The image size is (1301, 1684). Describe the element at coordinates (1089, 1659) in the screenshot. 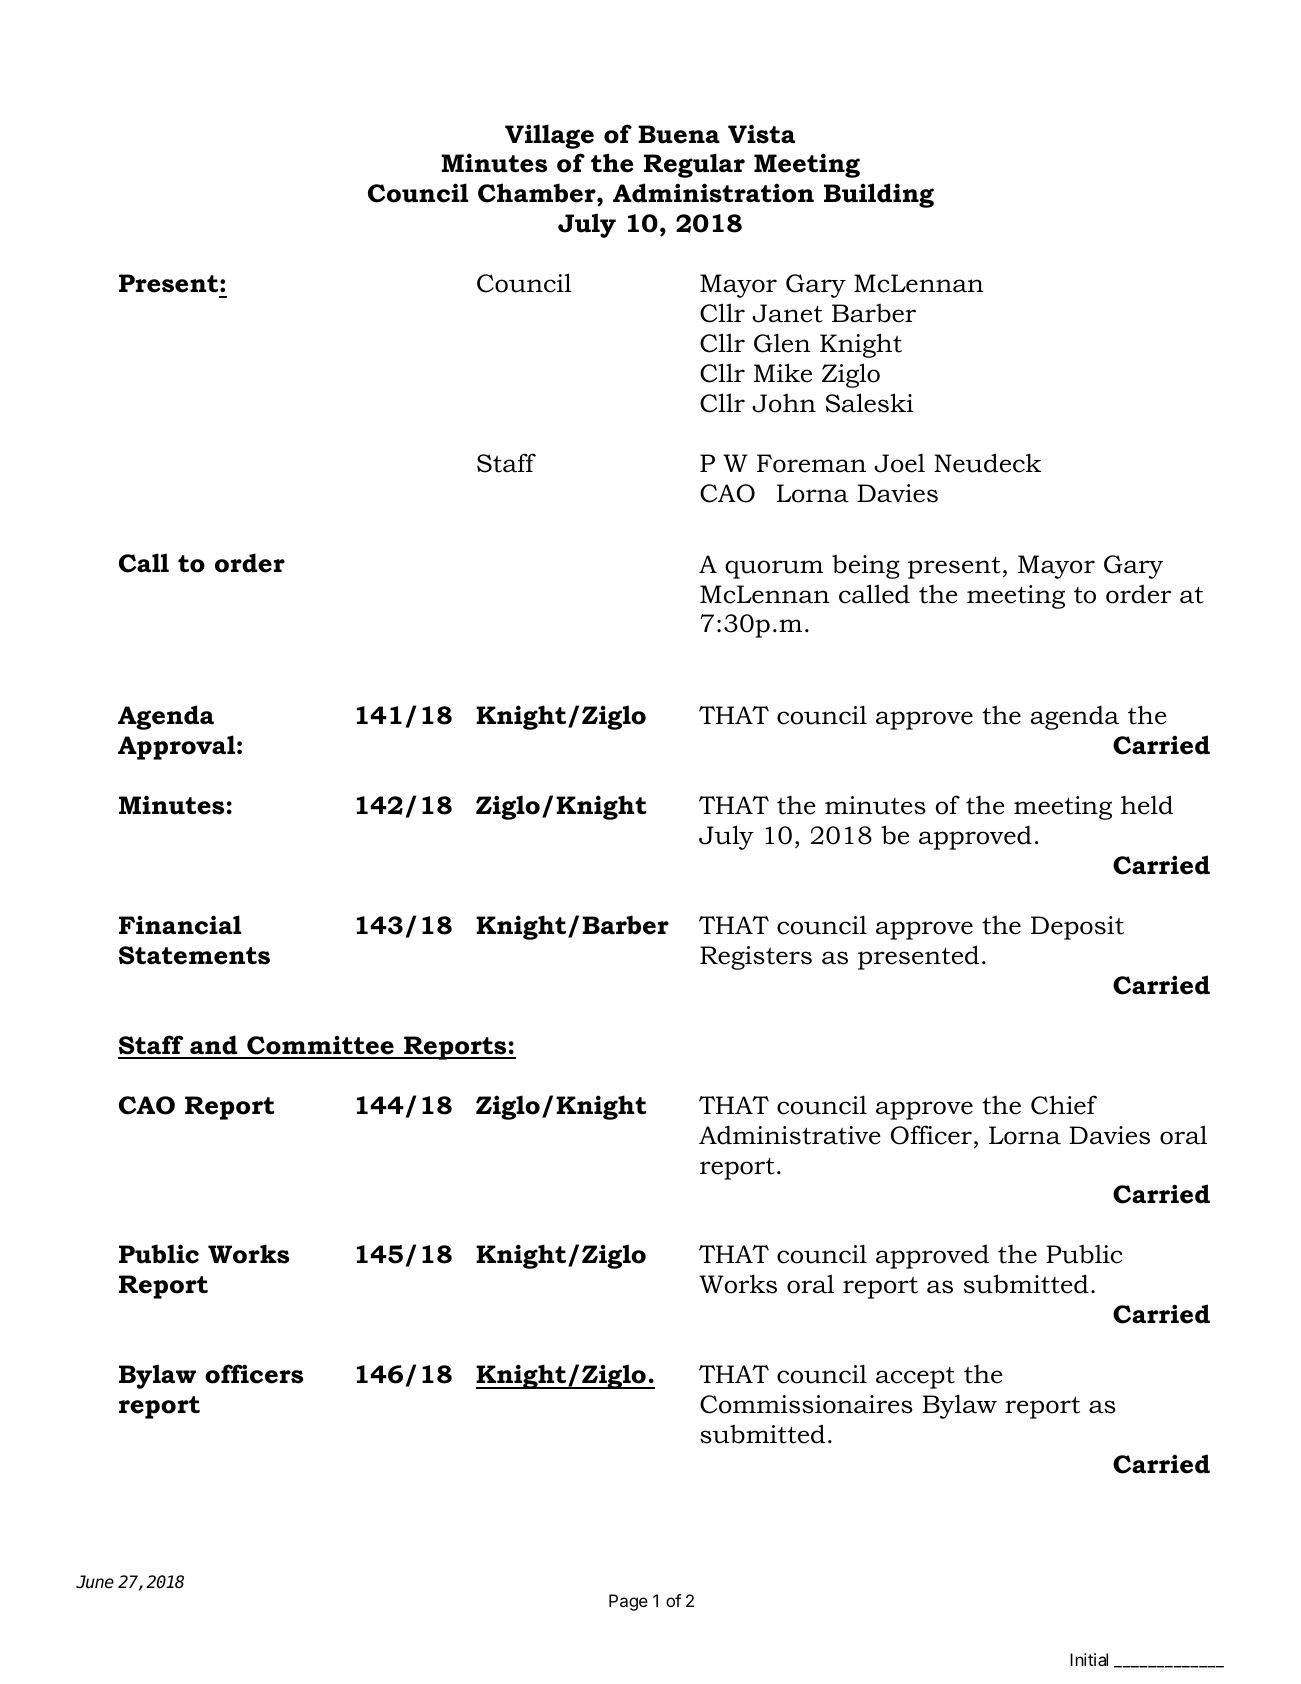

I see `Initial` at that location.
